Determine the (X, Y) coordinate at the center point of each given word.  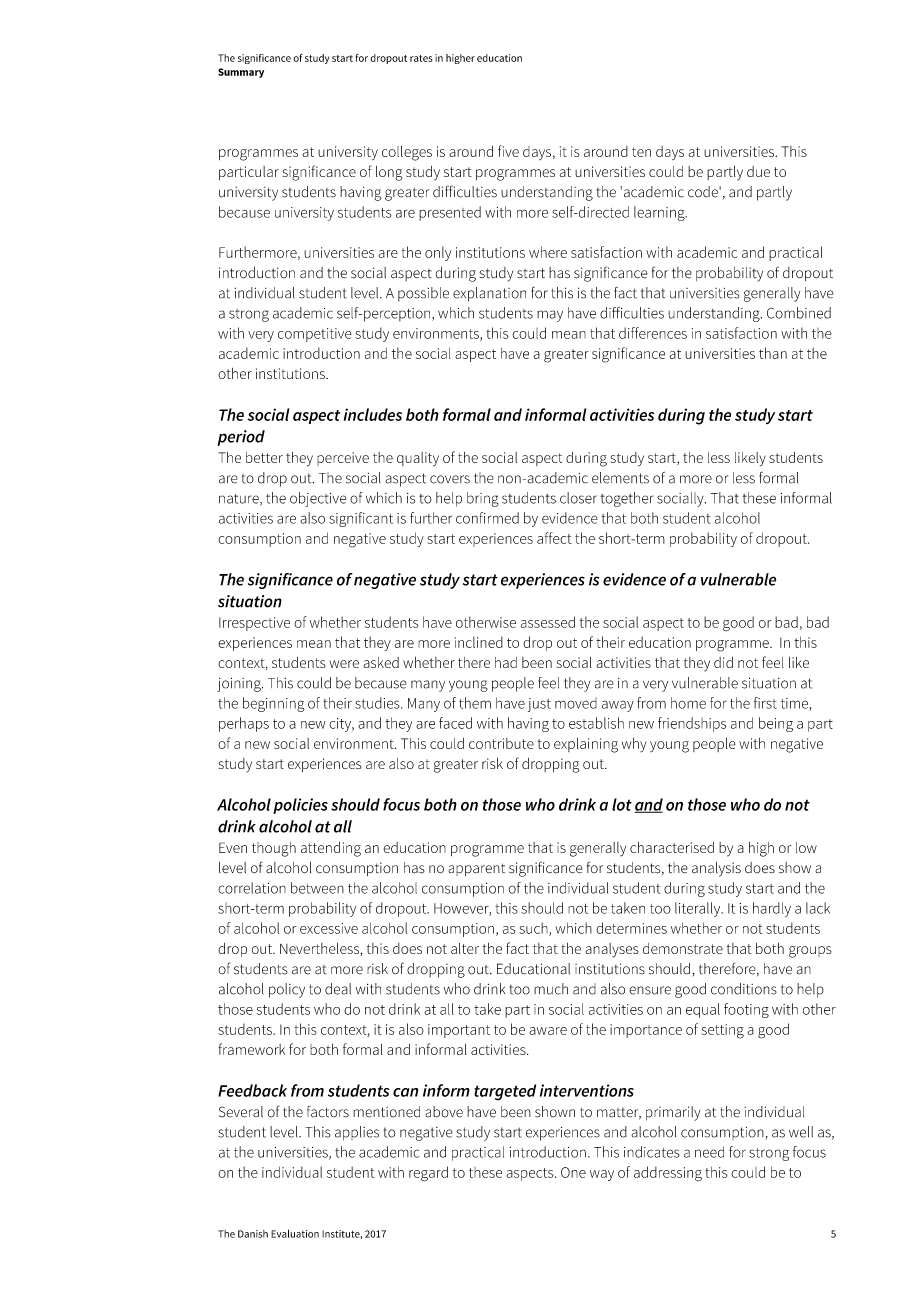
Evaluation (295, 1233)
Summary (241, 73)
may (550, 316)
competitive (315, 335)
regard (428, 1174)
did (723, 662)
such (534, 929)
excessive (329, 928)
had (506, 662)
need (709, 1152)
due (758, 171)
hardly (772, 909)
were (344, 664)
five (508, 151)
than (773, 353)
